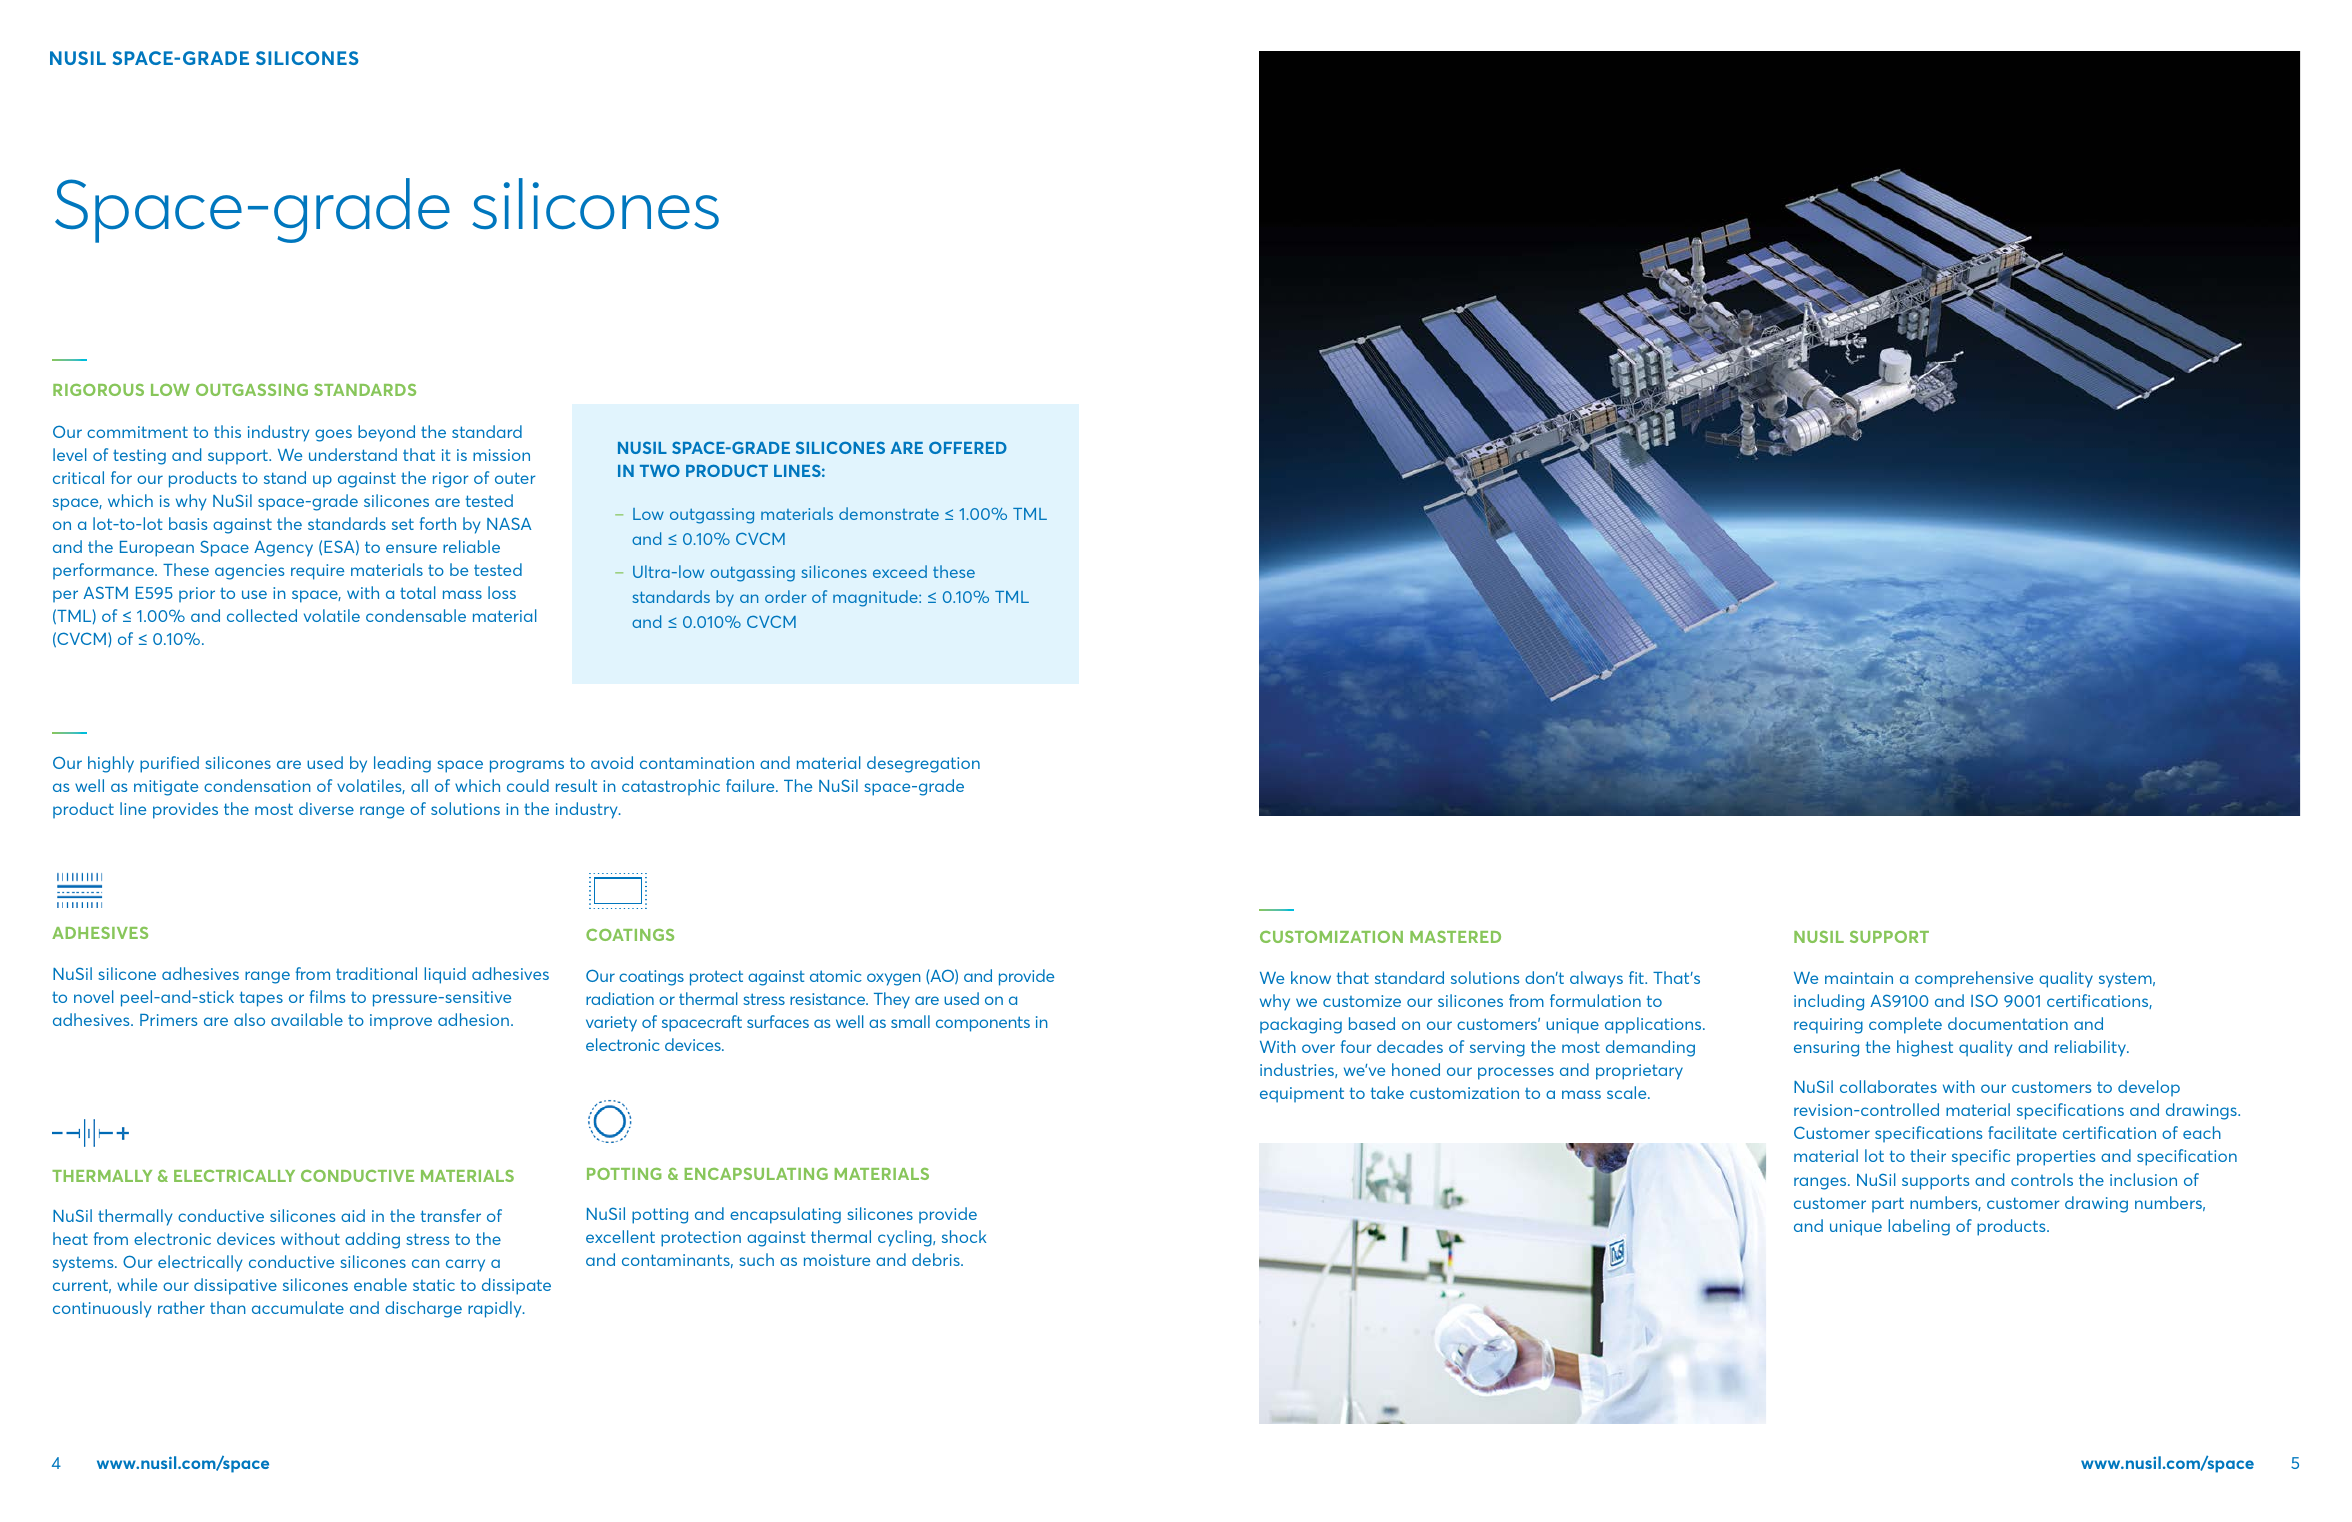  Describe the element at coordinates (380, 1284) in the screenshot. I see `enable` at that location.
